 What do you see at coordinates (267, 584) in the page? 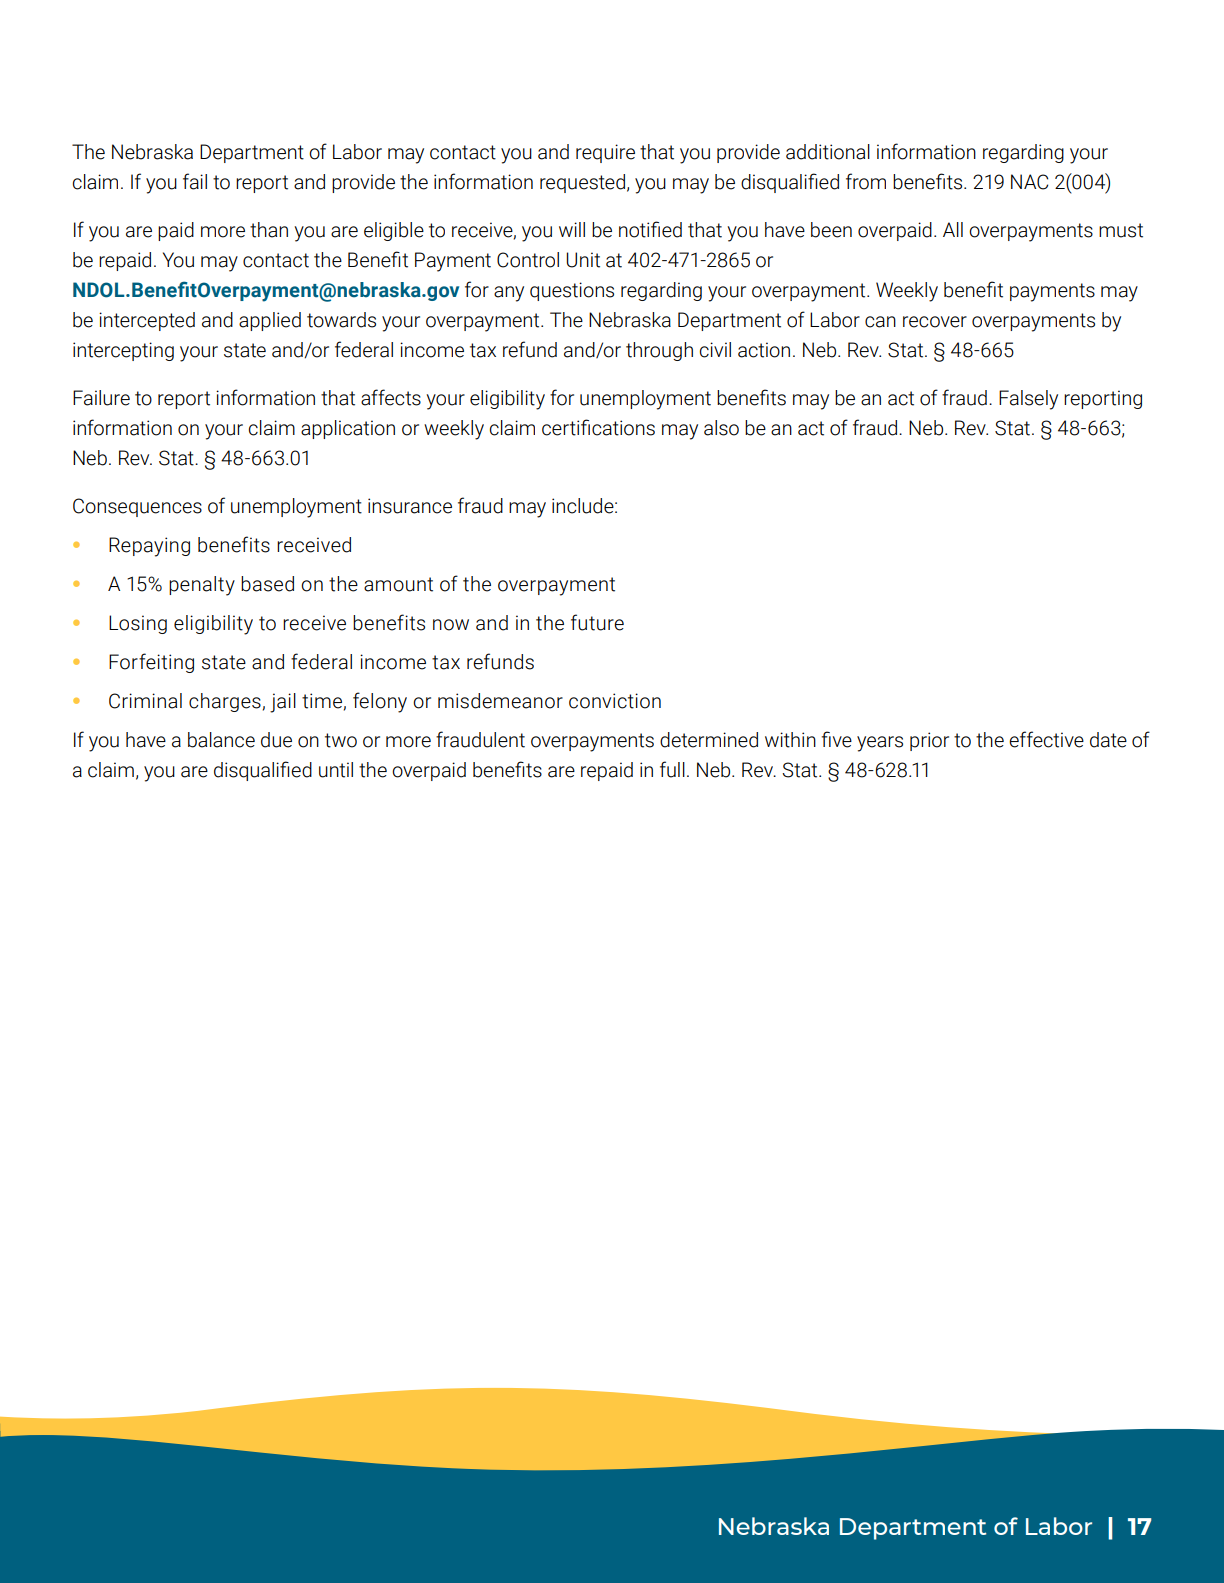
I see `based` at bounding box center [267, 584].
